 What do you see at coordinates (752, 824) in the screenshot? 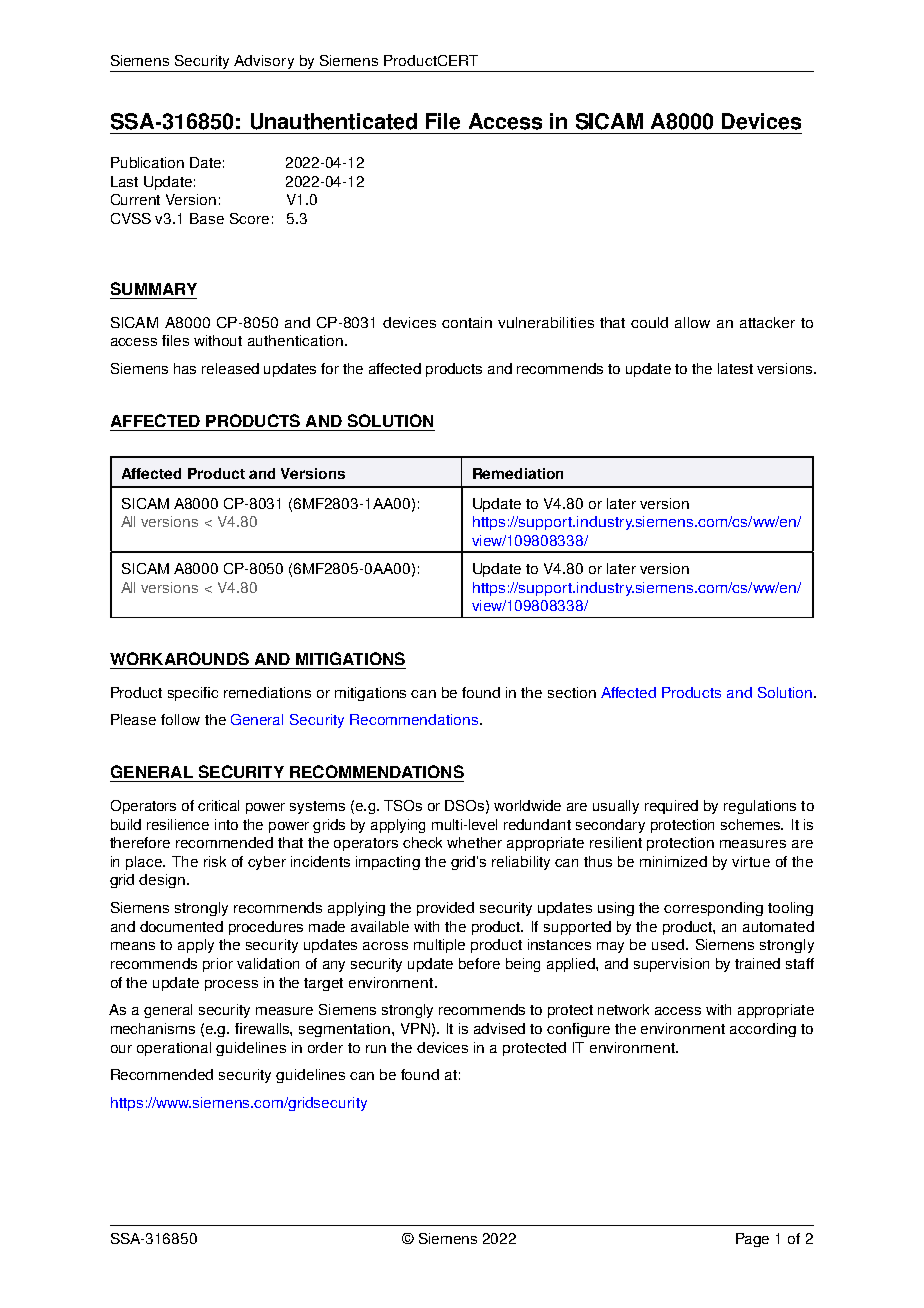
I see `schemes` at bounding box center [752, 824].
